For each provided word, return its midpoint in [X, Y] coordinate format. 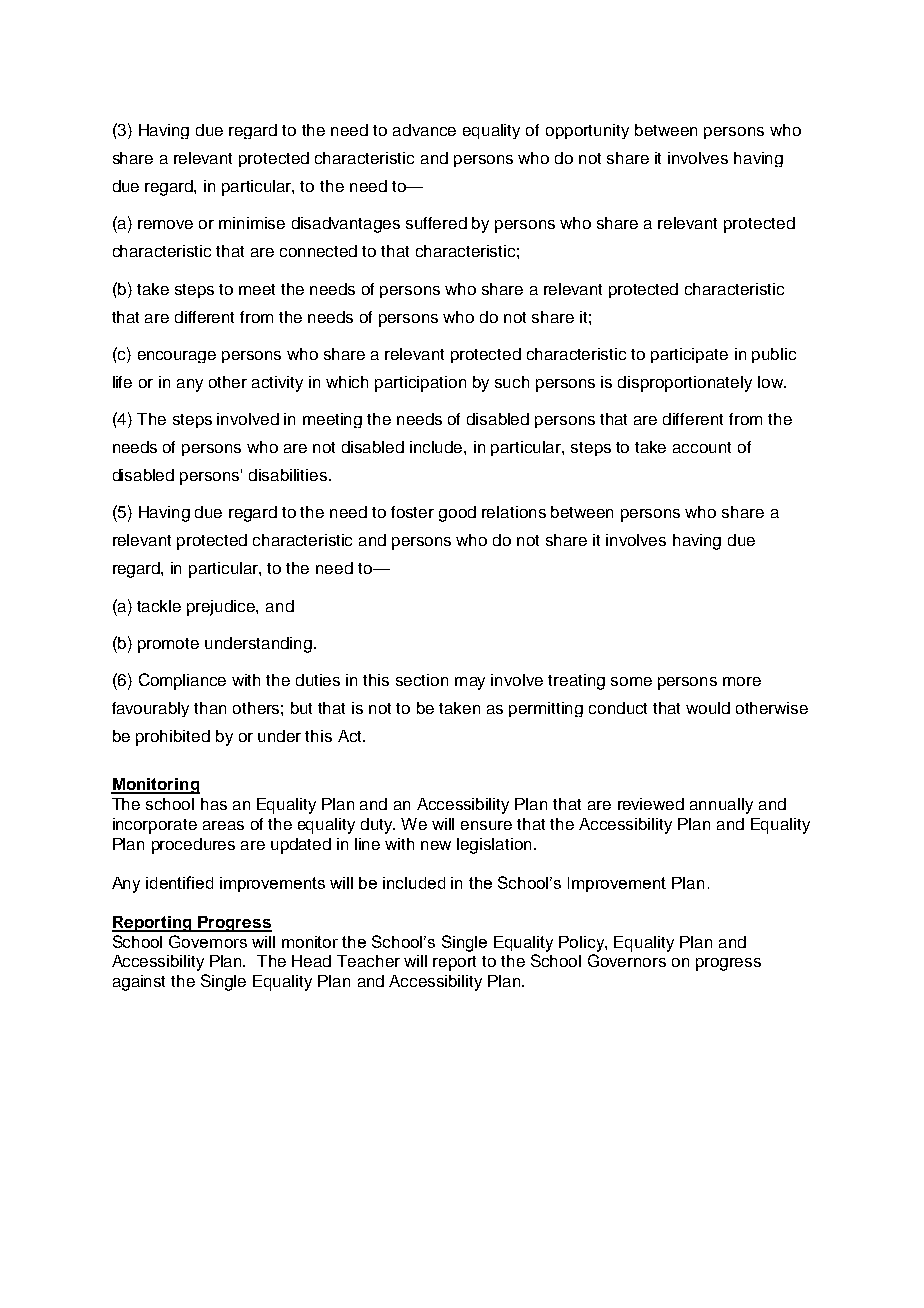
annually [721, 806]
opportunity [587, 131]
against [139, 983]
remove [165, 224]
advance [424, 130]
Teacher [368, 961]
